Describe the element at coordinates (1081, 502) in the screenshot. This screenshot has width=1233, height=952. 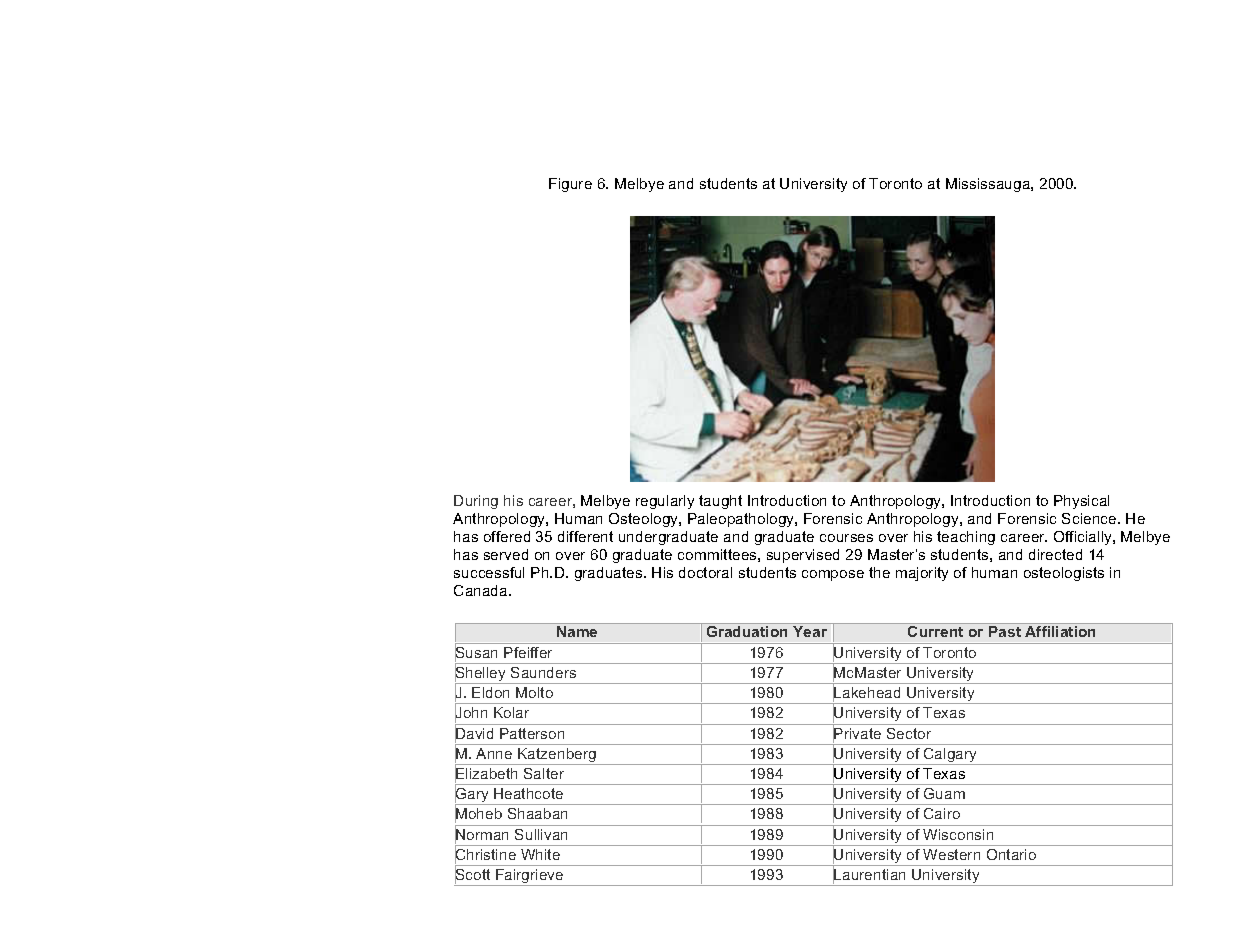
I see `Physical` at that location.
